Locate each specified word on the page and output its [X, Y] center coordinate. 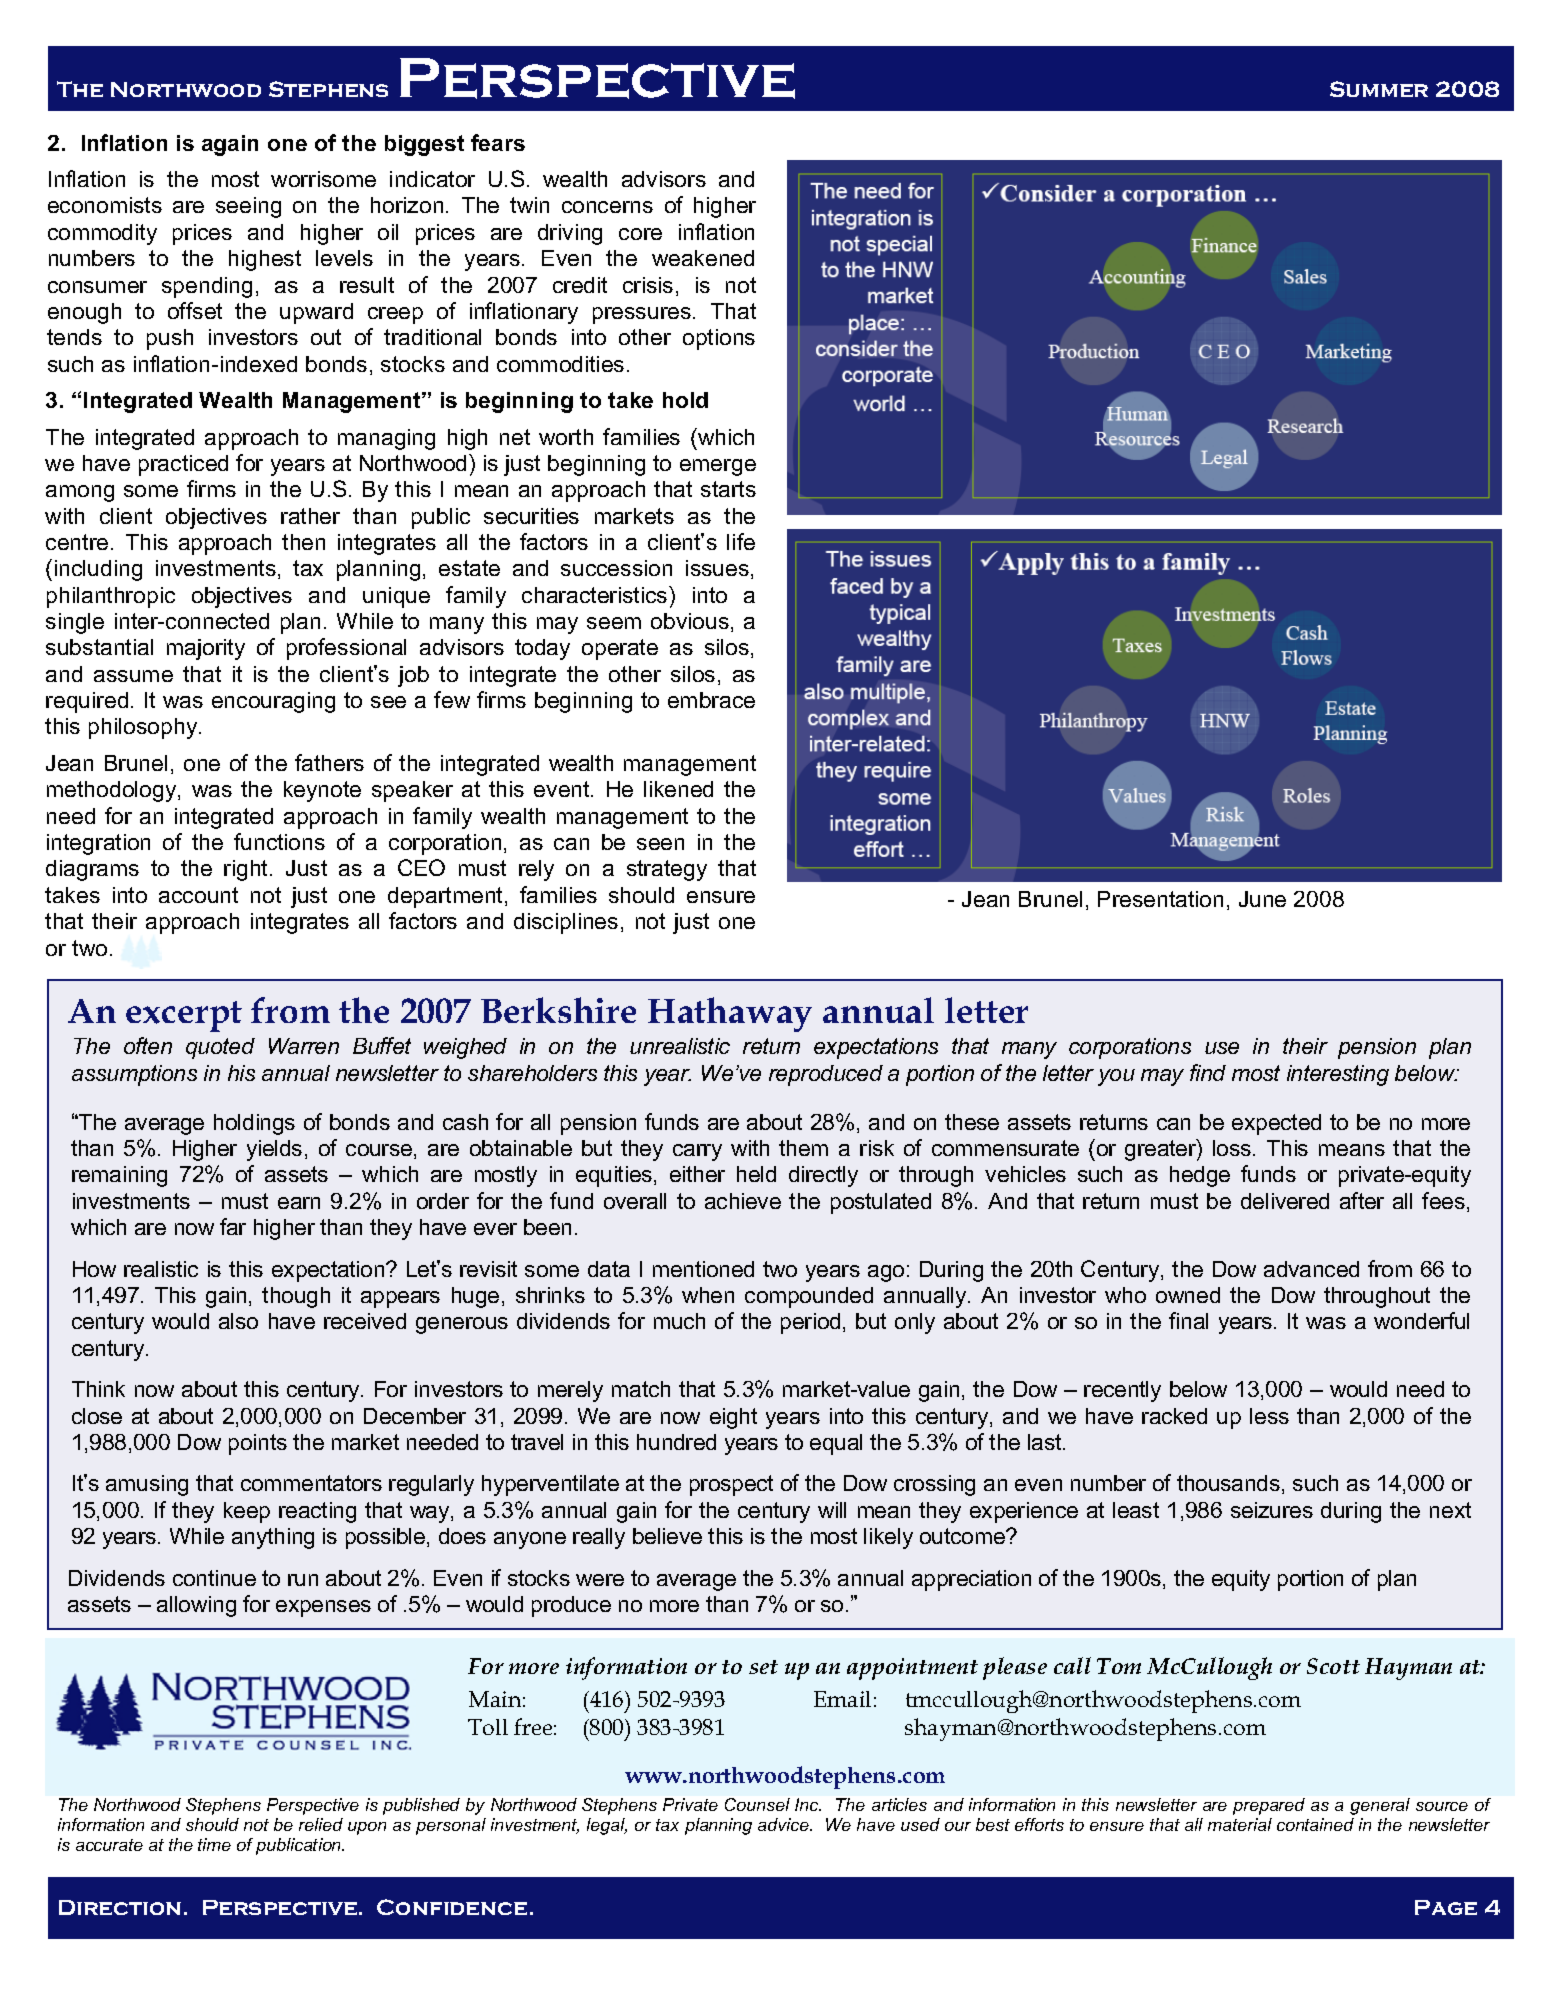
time [214, 1844]
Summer [1379, 89]
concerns [607, 207]
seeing [248, 207]
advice [784, 1824]
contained [1315, 1824]
